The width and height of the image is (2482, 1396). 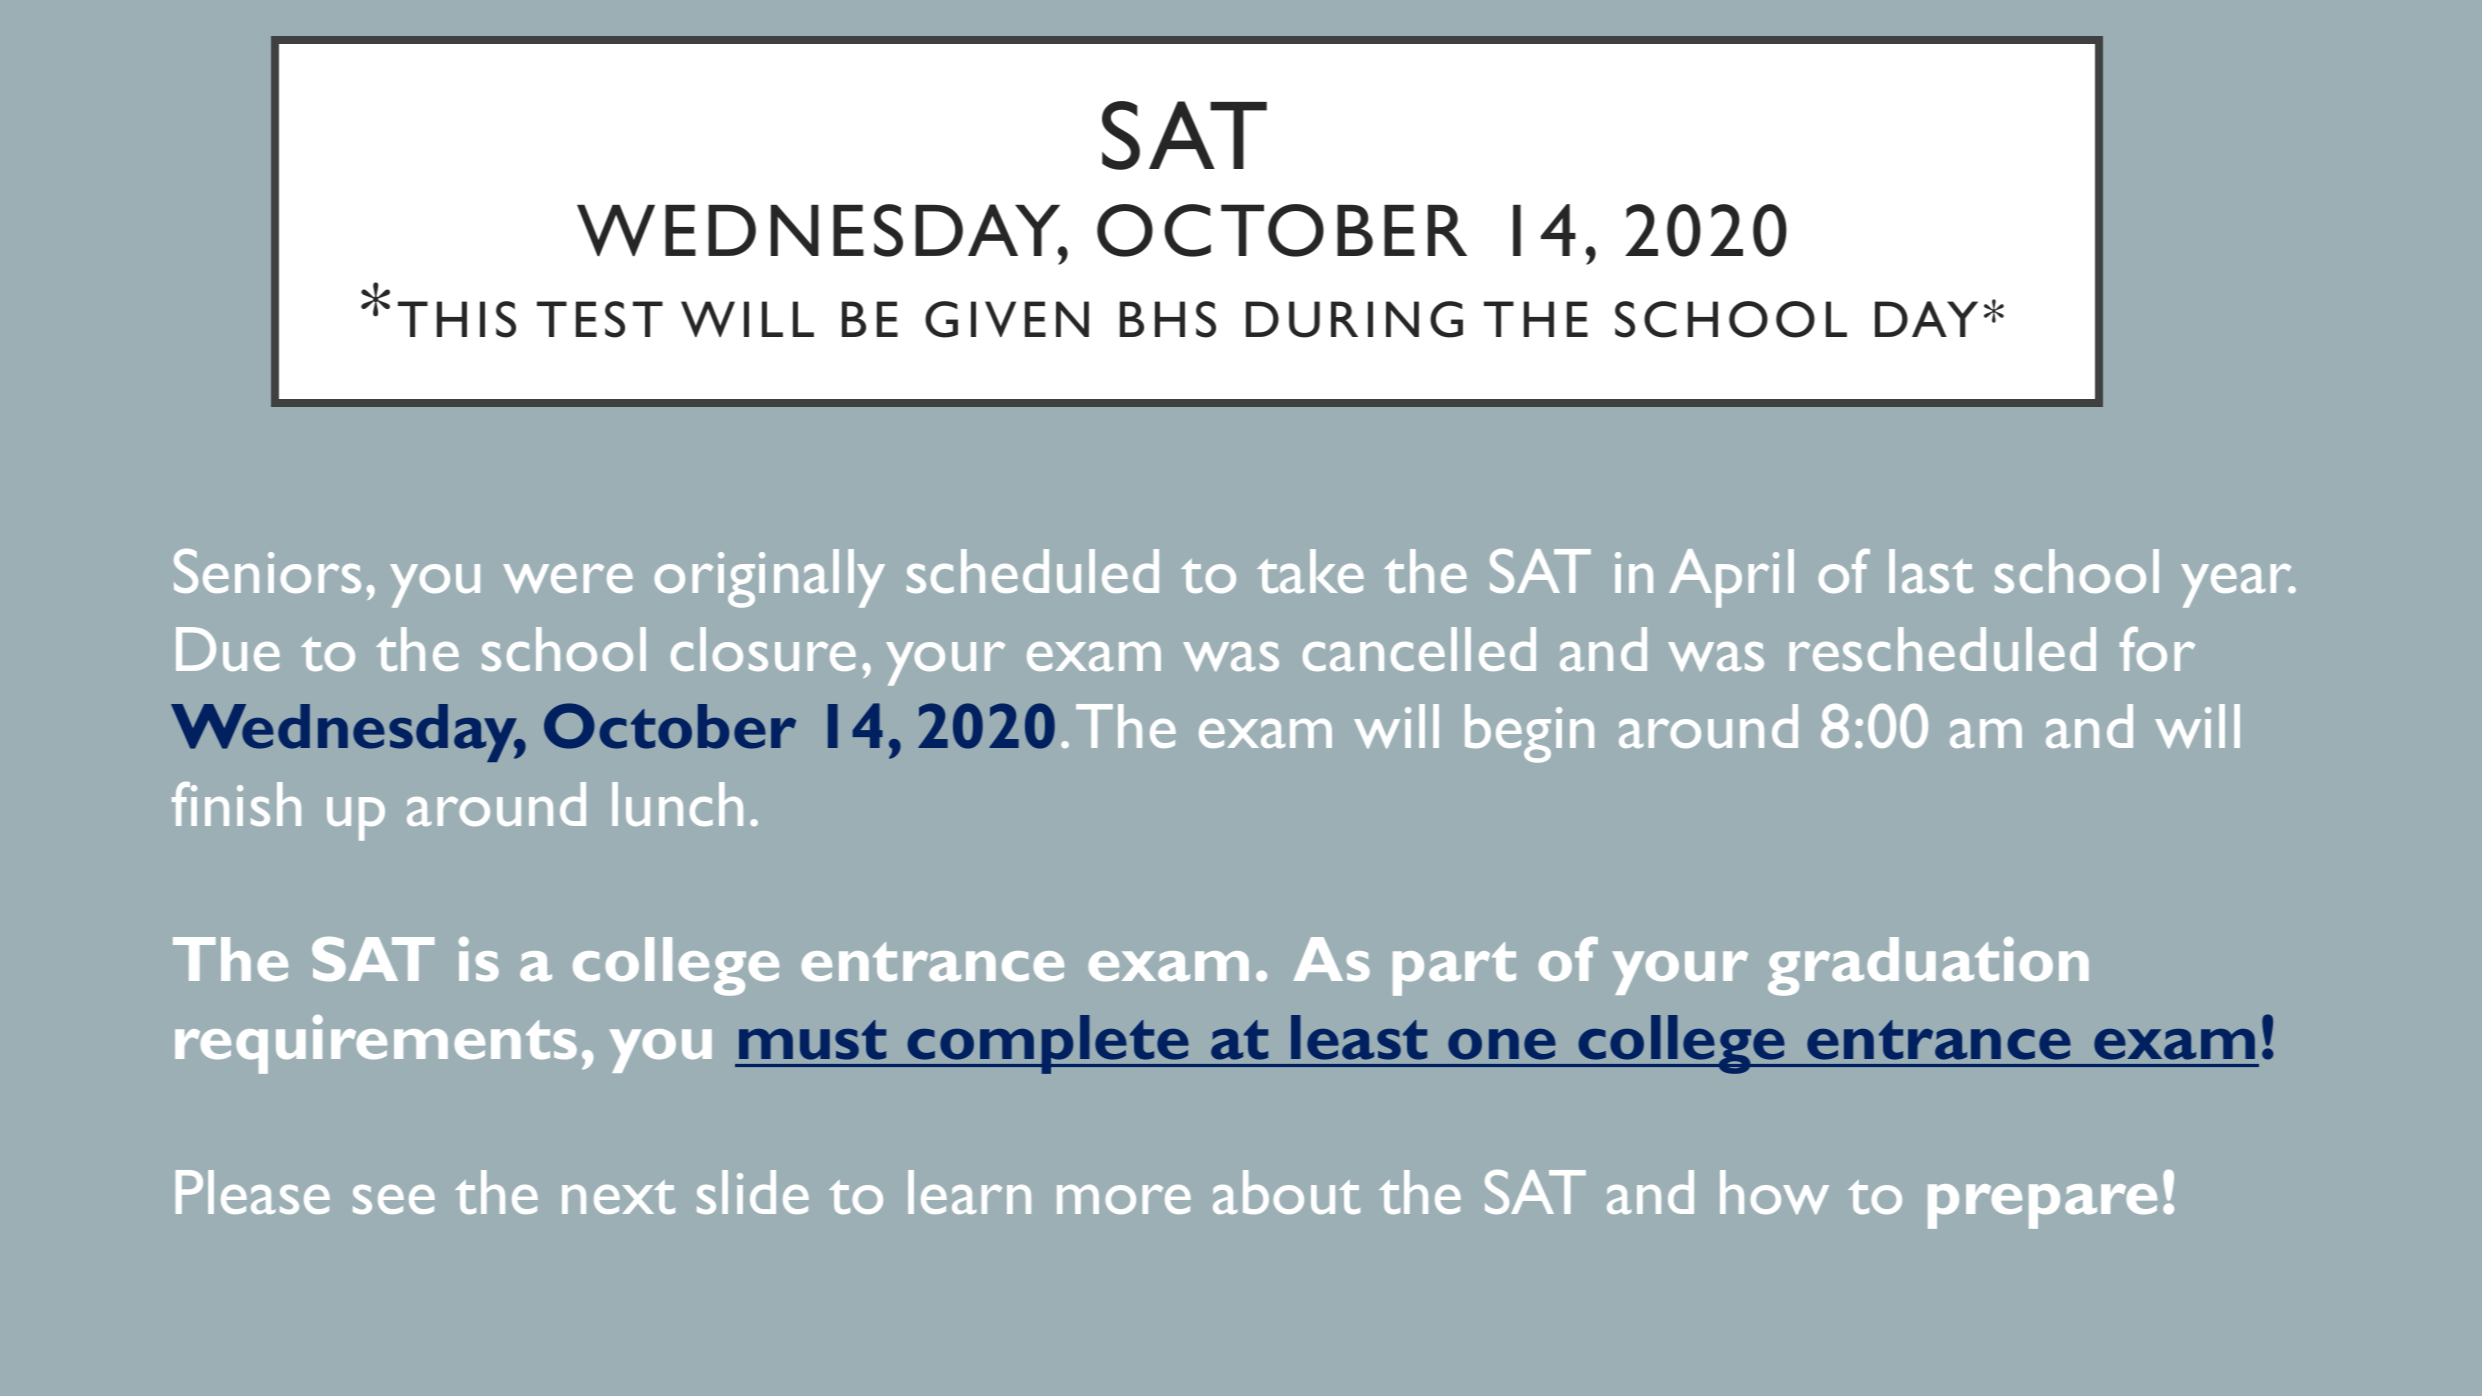 What do you see at coordinates (1931, 571) in the image?
I see `last` at bounding box center [1931, 571].
